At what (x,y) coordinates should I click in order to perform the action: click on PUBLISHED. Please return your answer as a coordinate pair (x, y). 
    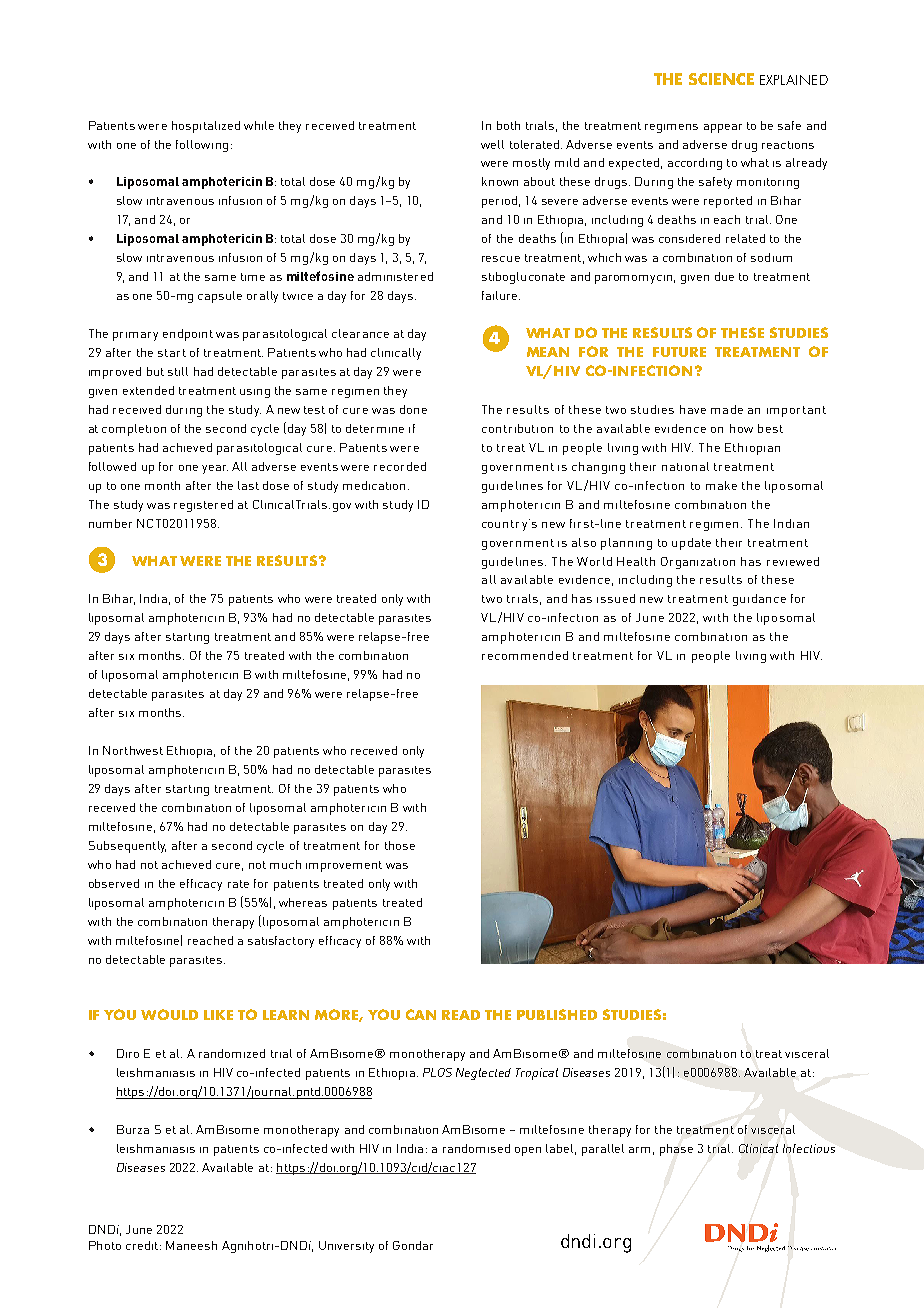
    Looking at the image, I should click on (557, 1014).
